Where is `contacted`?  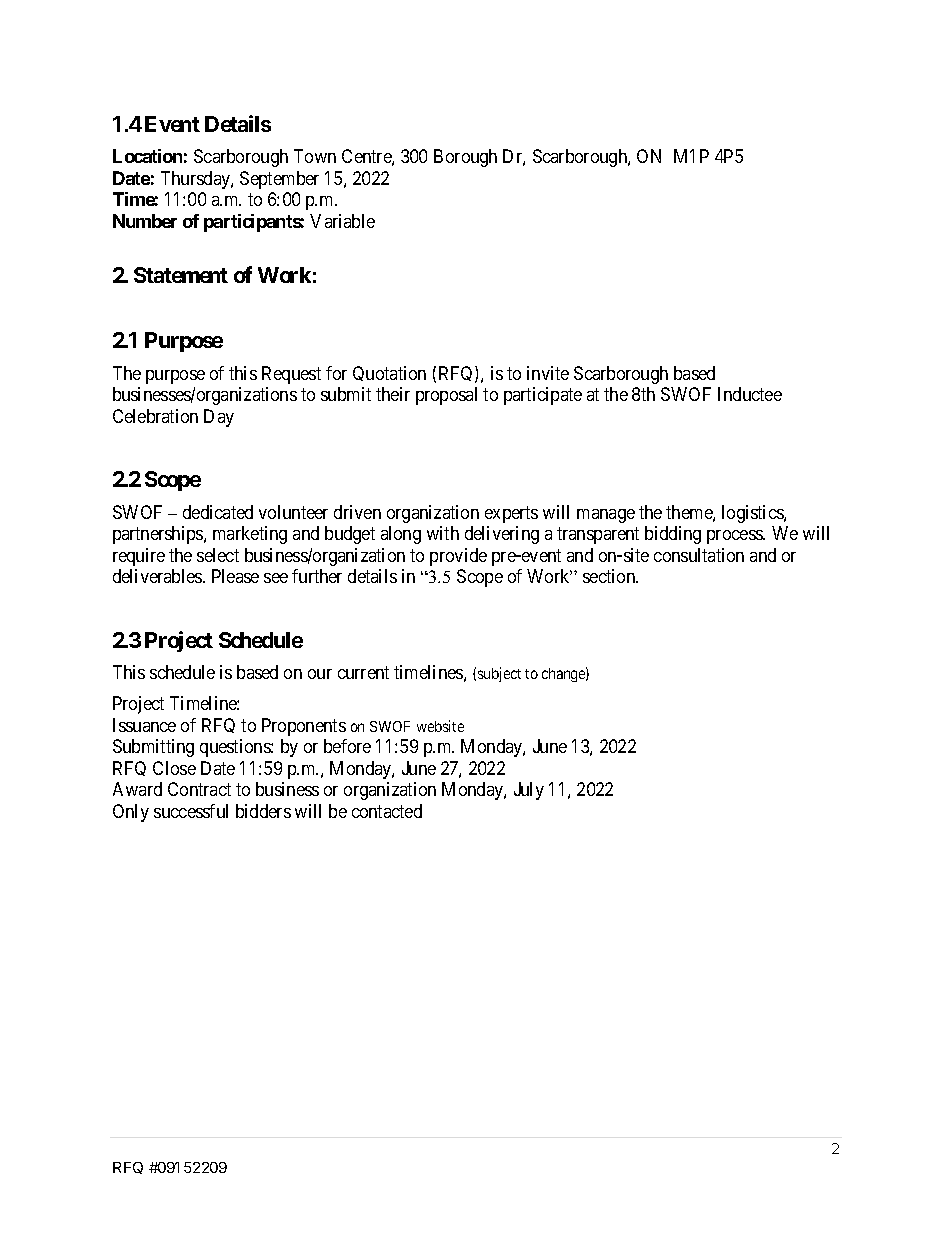 contacted is located at coordinates (387, 811).
